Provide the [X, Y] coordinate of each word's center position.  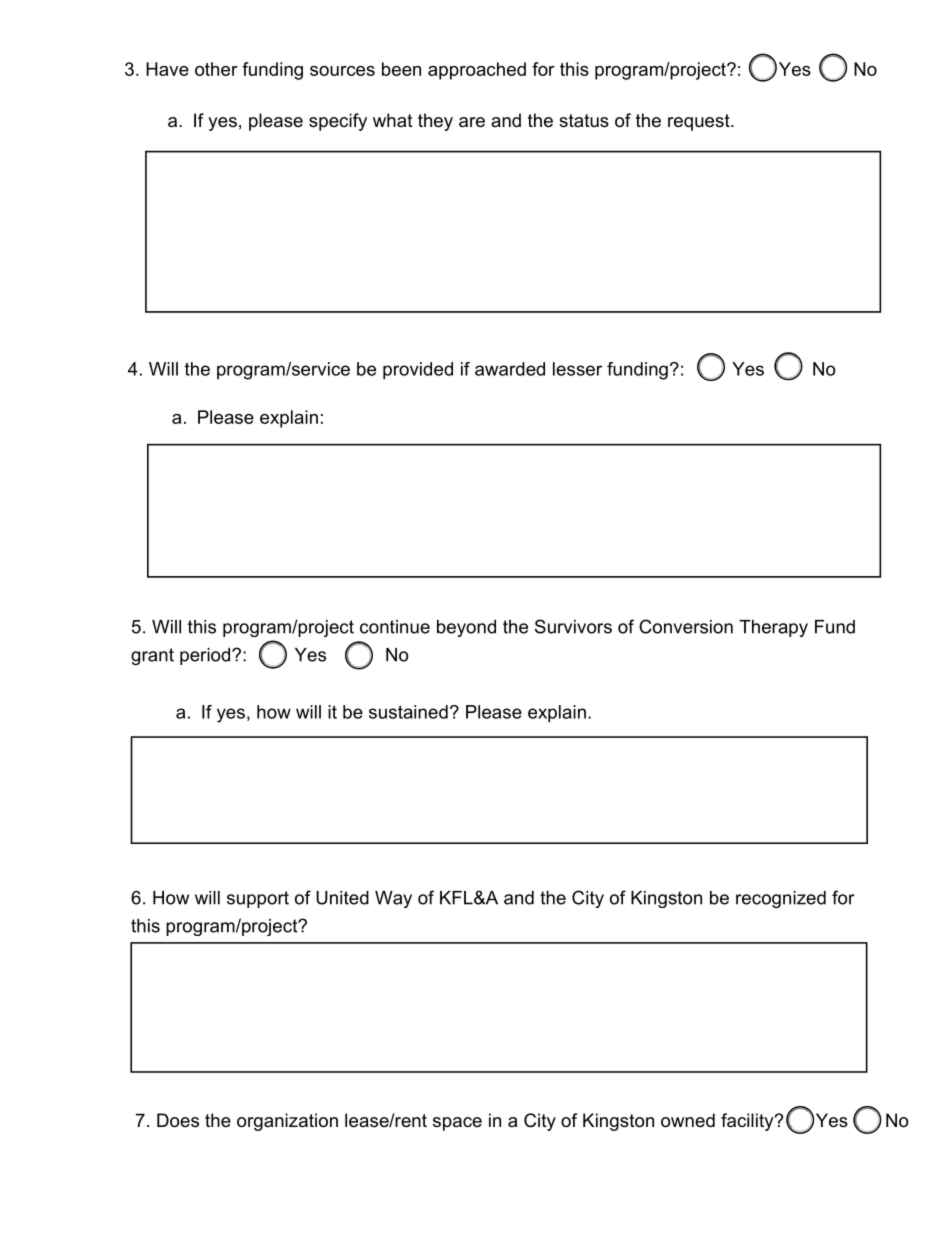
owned [688, 1120]
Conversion [686, 626]
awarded [510, 369]
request [700, 122]
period [206, 656]
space [457, 1124]
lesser [577, 369]
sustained [408, 712]
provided [418, 371]
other [216, 69]
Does [178, 1120]
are [472, 122]
